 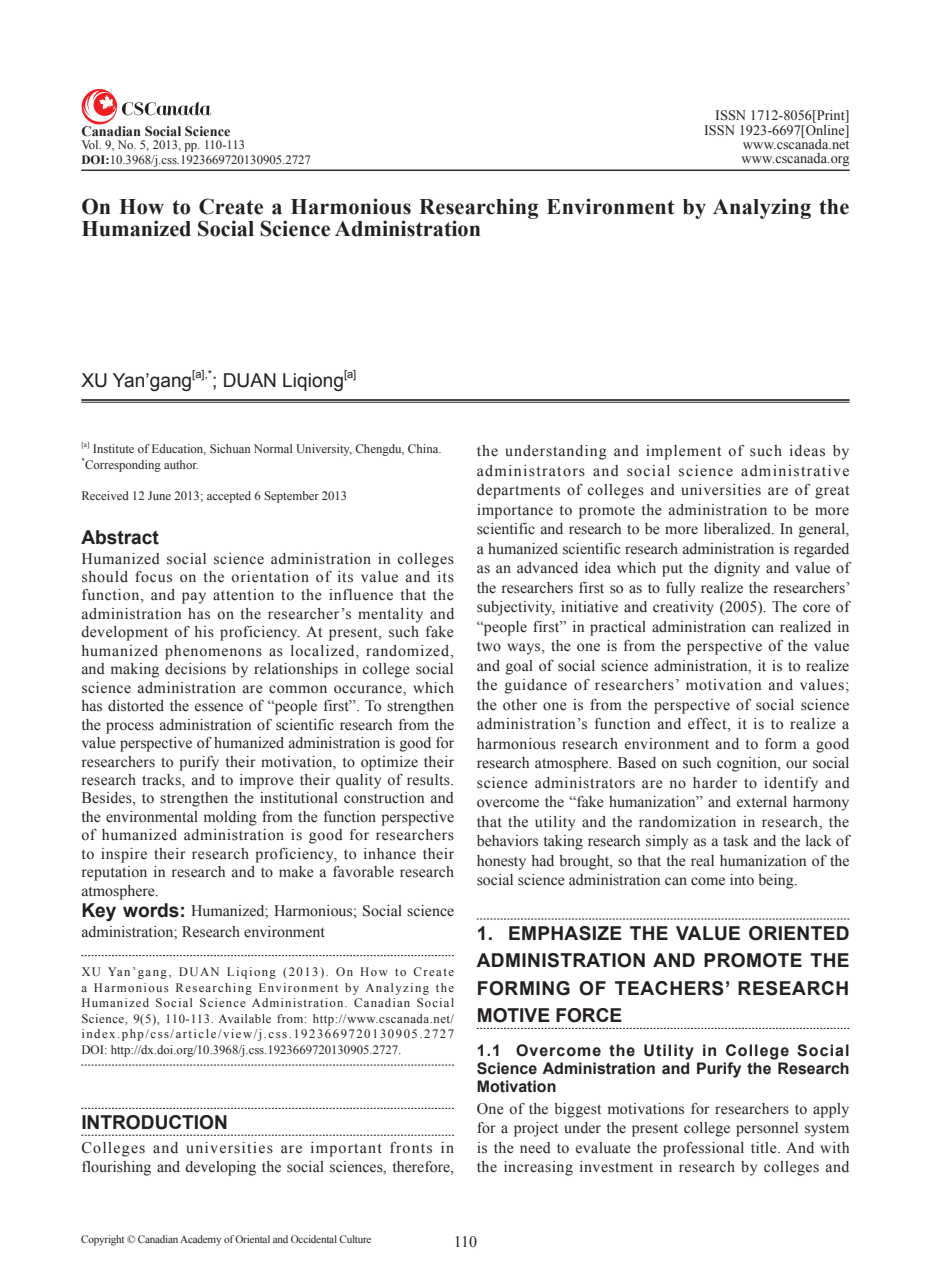 I want to click on China, so click(x=424, y=448).
